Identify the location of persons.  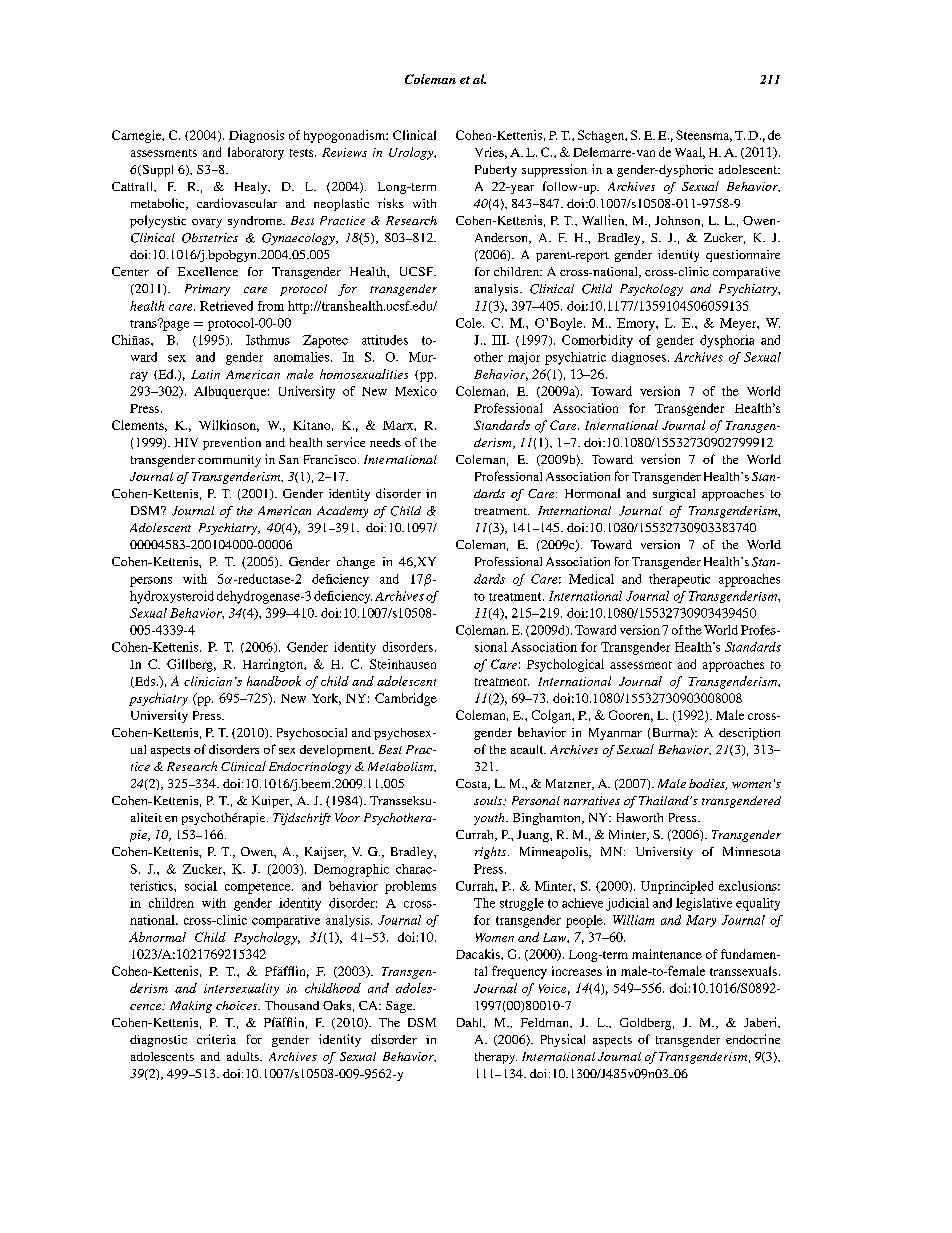
(151, 582).
